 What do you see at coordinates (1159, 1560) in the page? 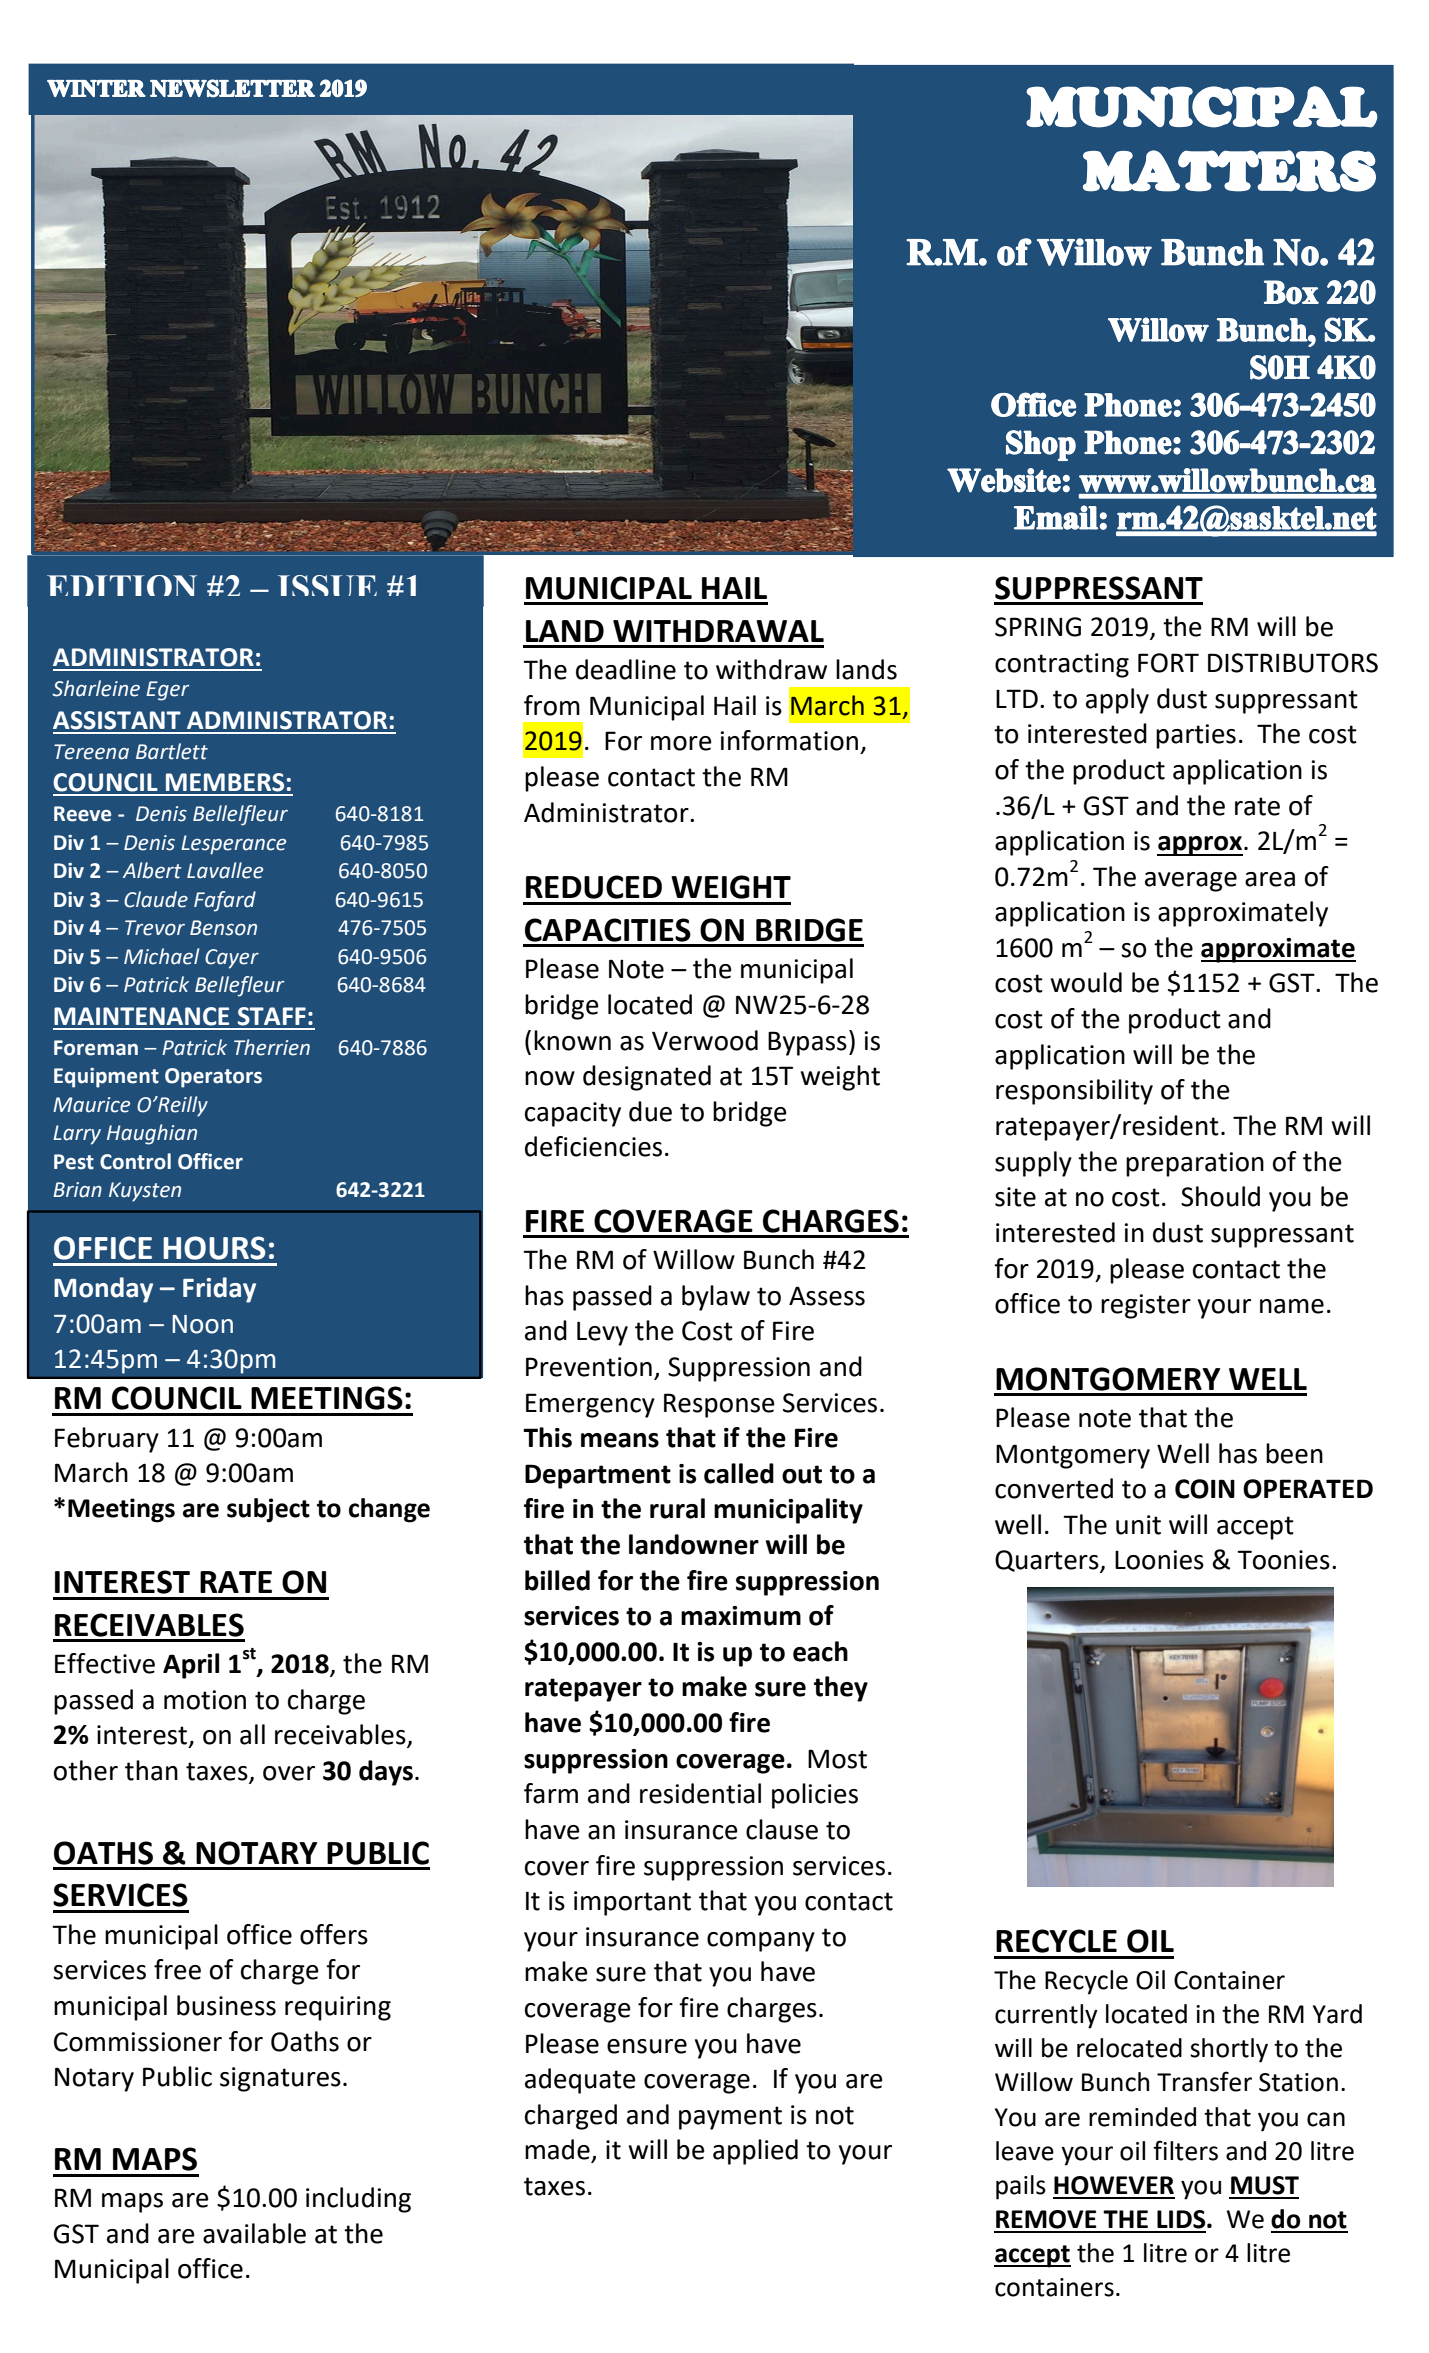
I see `Loonies` at bounding box center [1159, 1560].
